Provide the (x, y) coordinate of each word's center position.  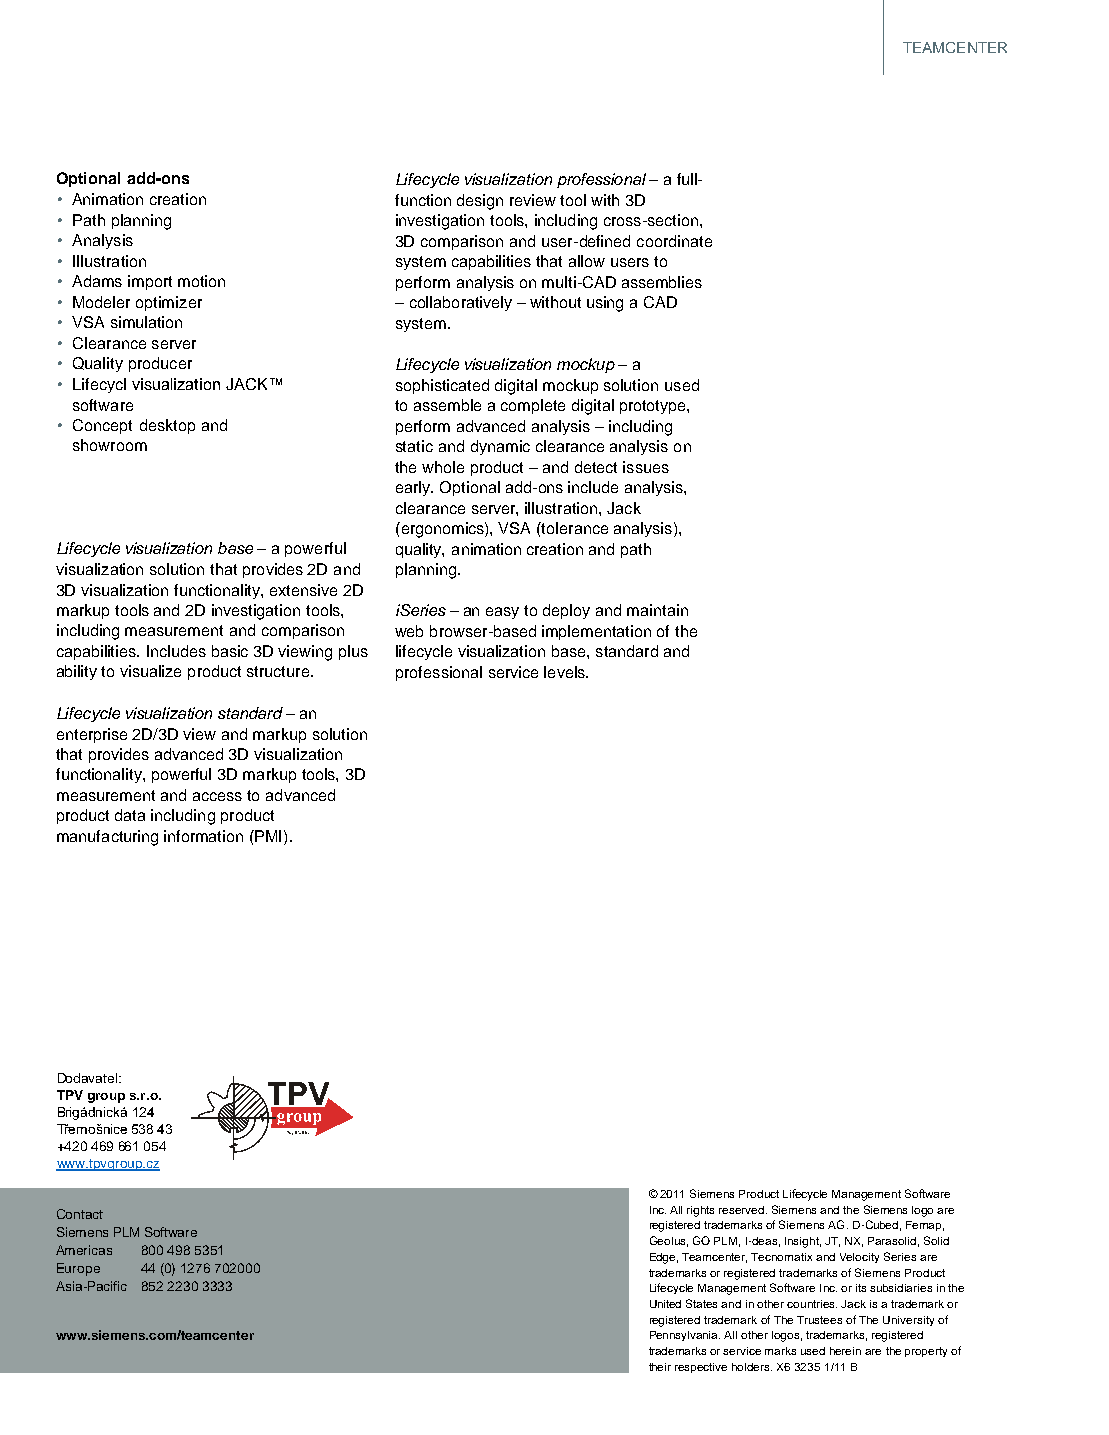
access (217, 796)
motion (201, 281)
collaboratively (461, 303)
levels (565, 672)
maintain (657, 610)
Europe (78, 1269)
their (660, 1367)
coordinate (674, 241)
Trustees (819, 1320)
